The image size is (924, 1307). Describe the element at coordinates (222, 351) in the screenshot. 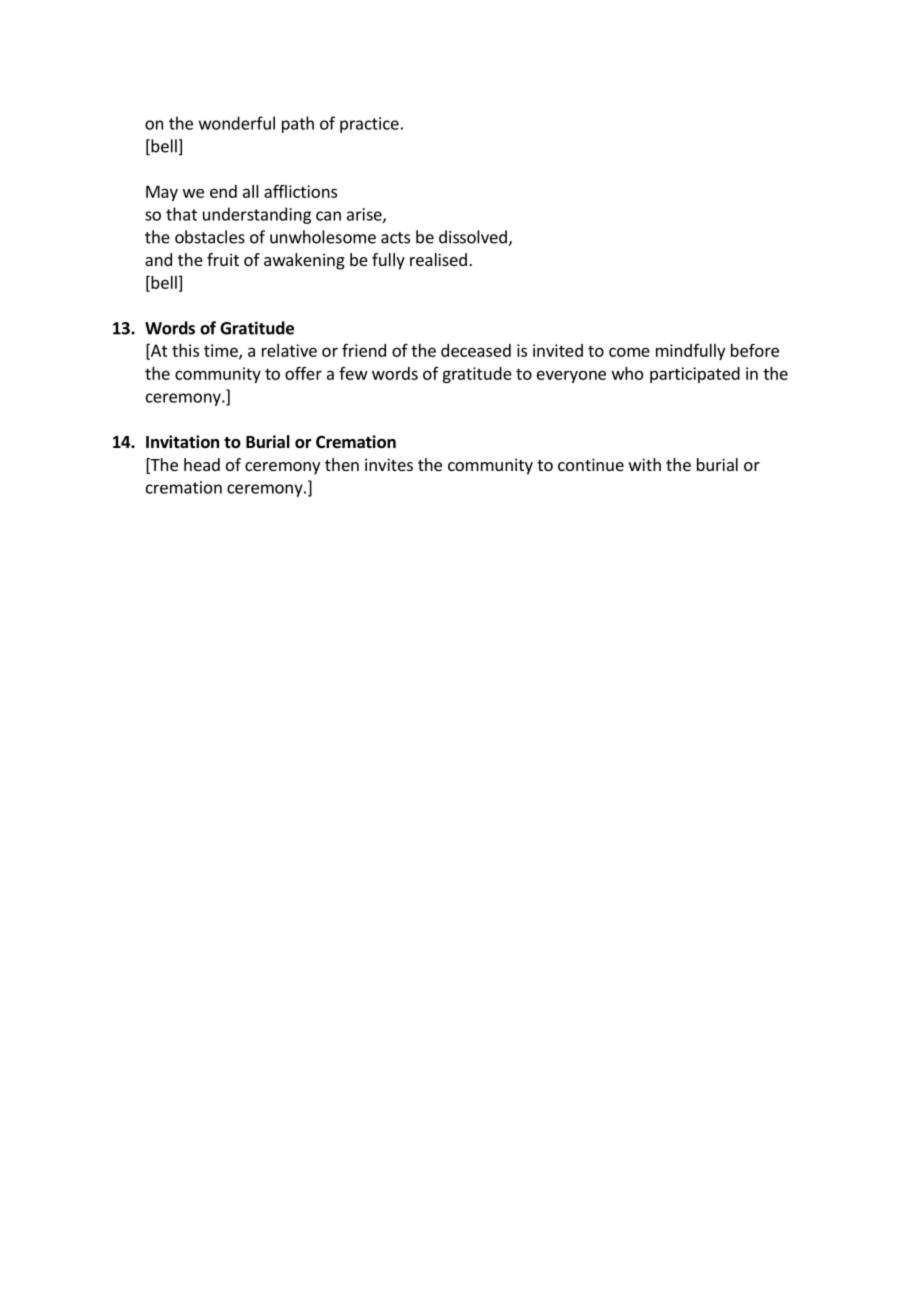

I see `time` at that location.
